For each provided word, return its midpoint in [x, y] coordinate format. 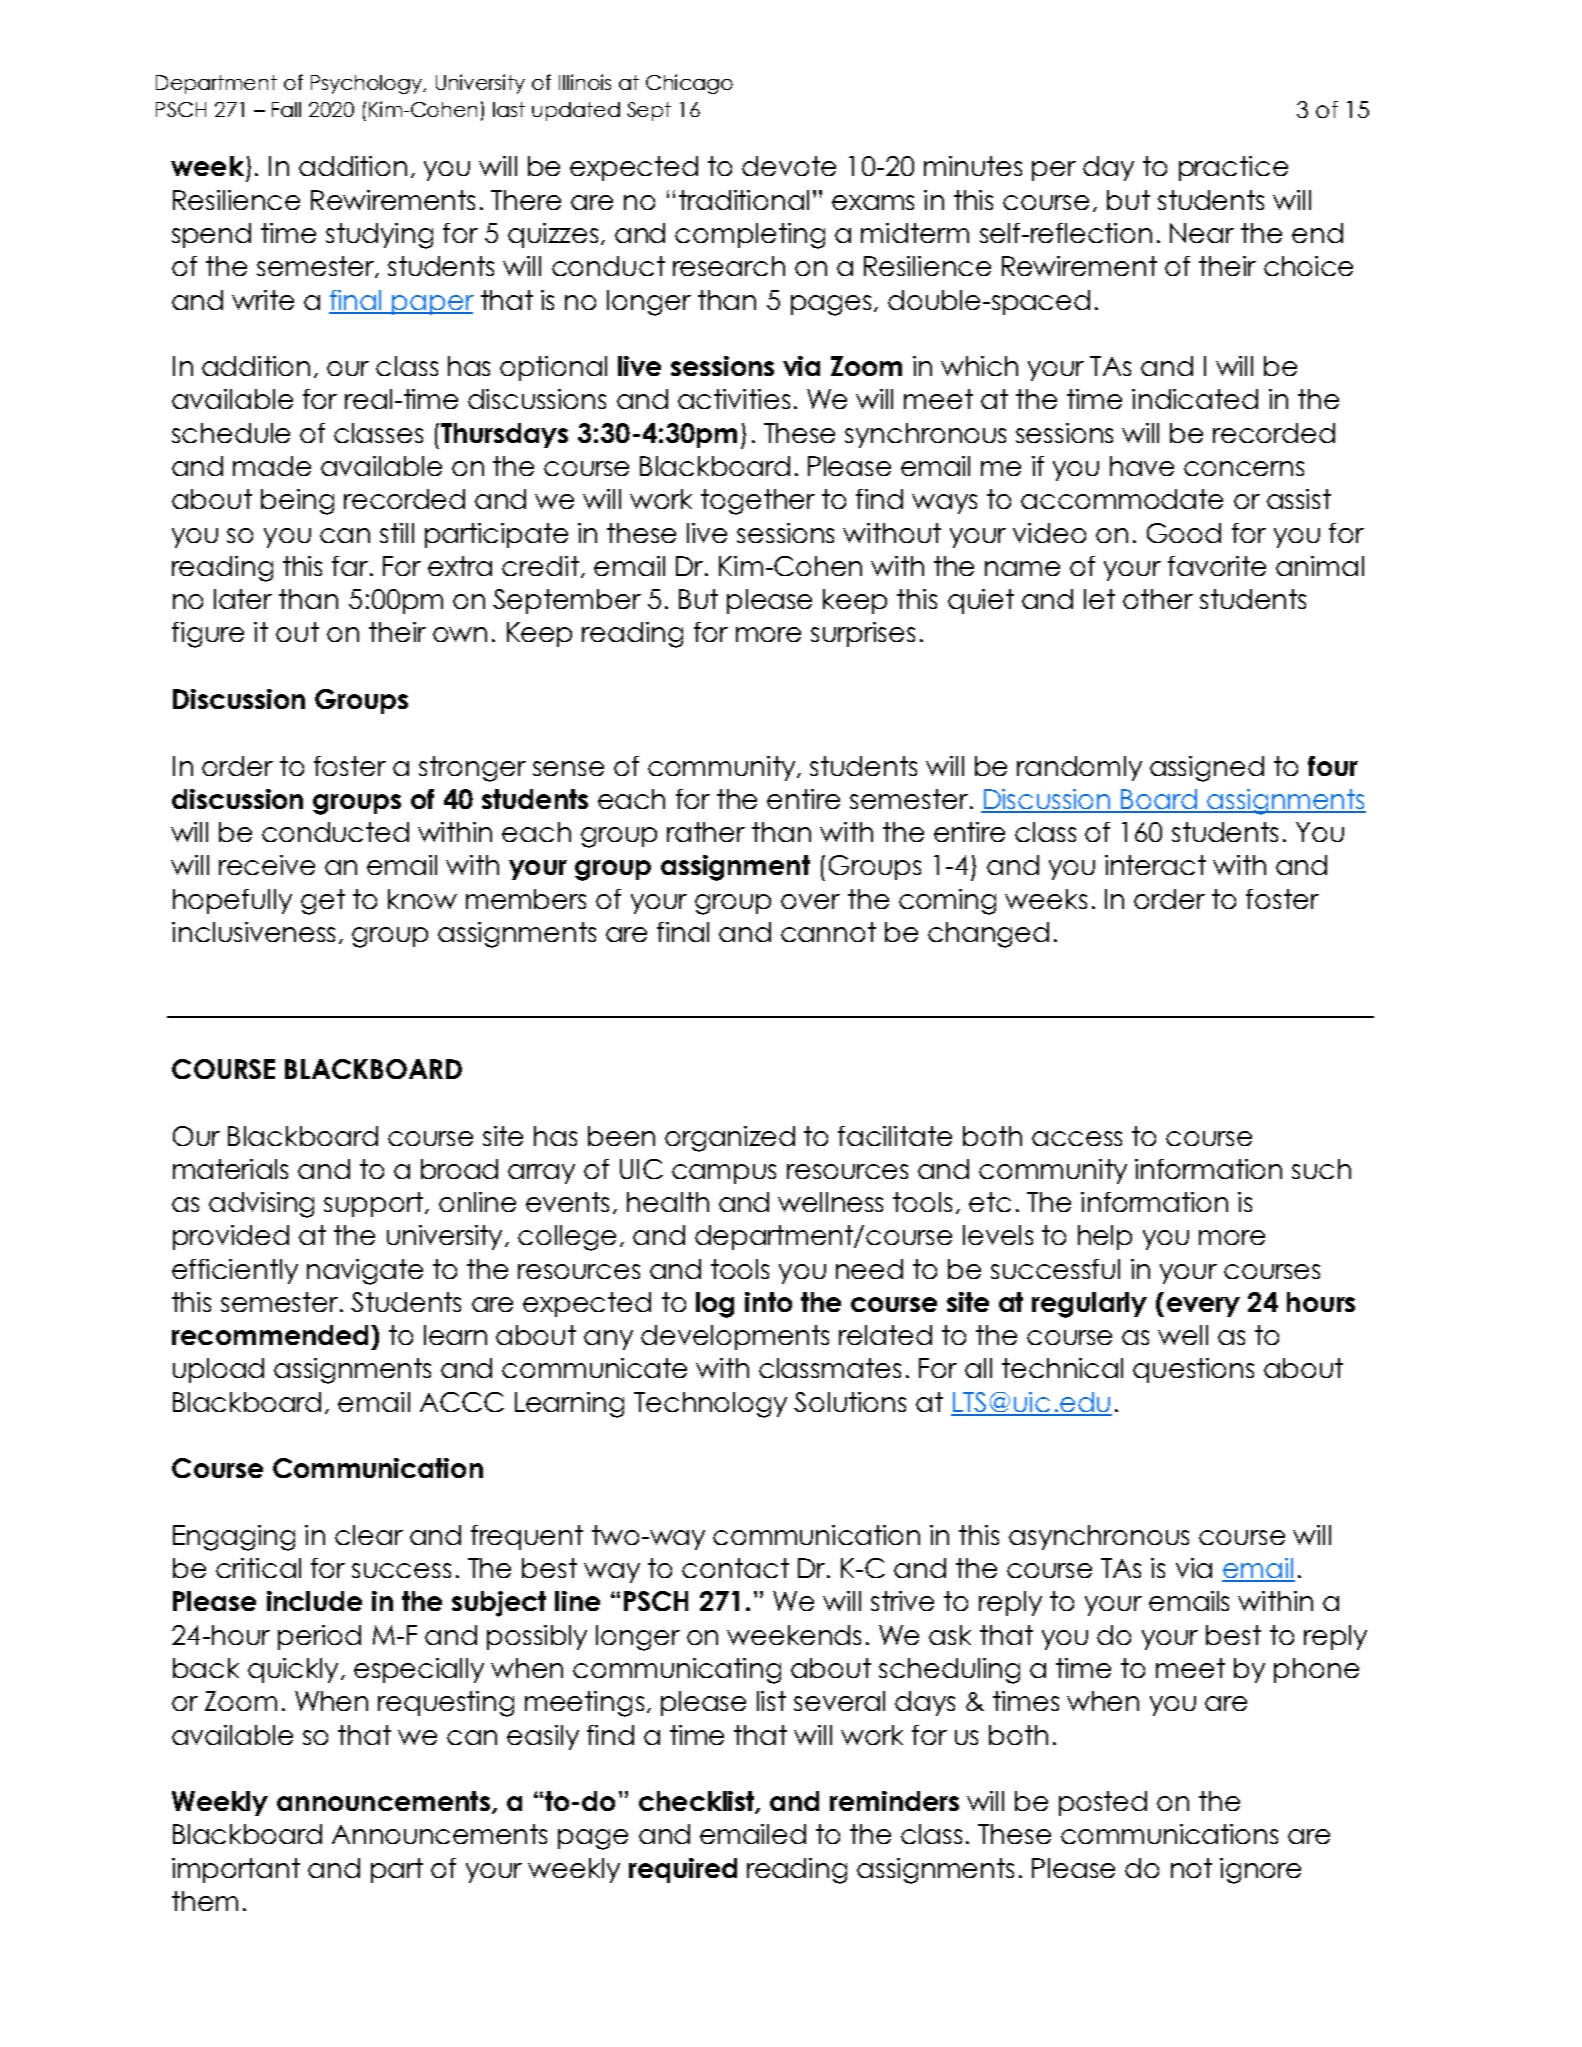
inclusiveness [253, 932]
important [236, 1870]
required [683, 1870]
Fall [286, 109]
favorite [1217, 566]
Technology [710, 1405]
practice [1233, 168]
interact [1155, 865]
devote [789, 166]
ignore [1260, 1871]
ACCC [462, 1402]
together [758, 502]
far [350, 566]
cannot [828, 932]
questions [1193, 1370]
